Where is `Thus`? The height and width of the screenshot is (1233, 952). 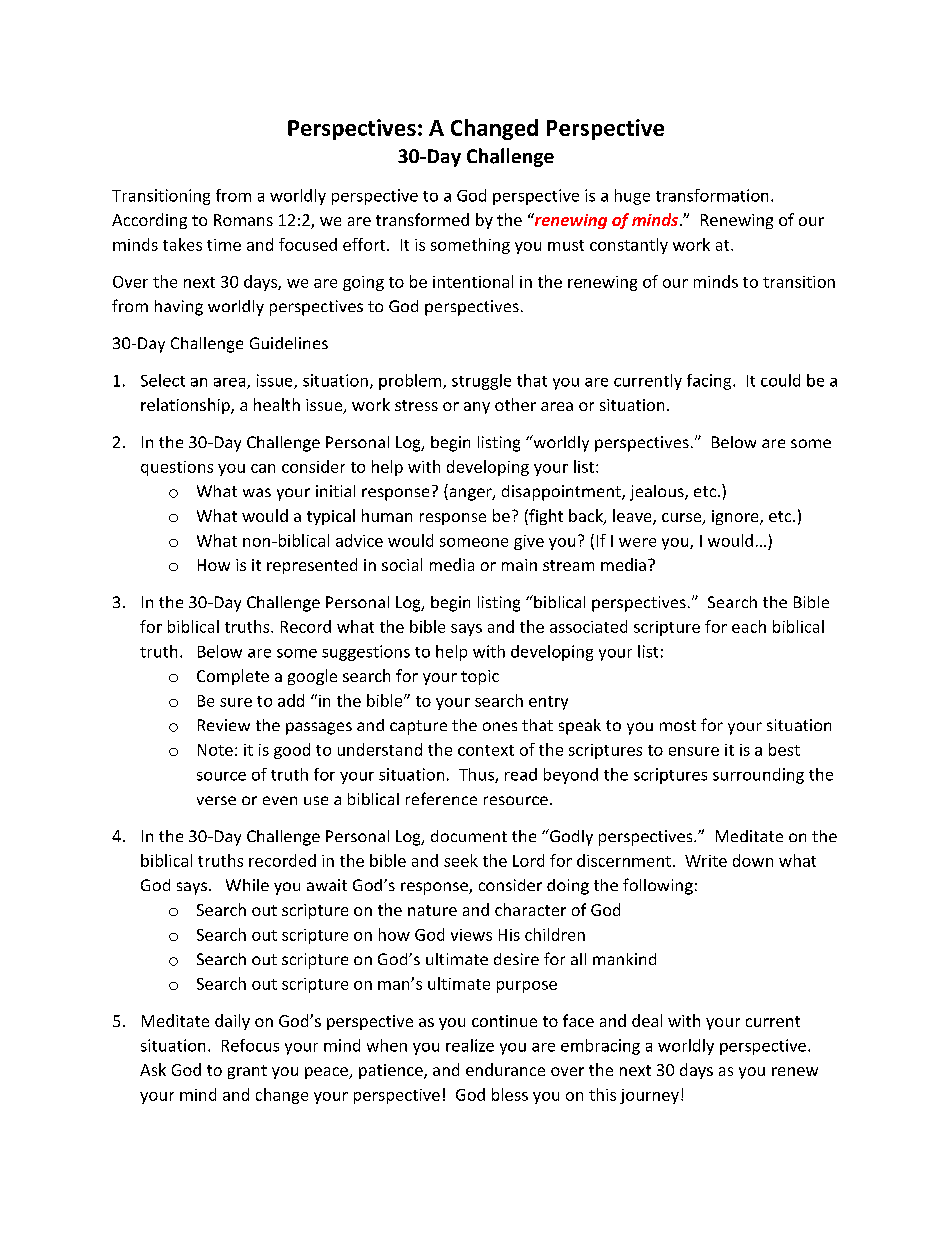 Thus is located at coordinates (477, 775).
